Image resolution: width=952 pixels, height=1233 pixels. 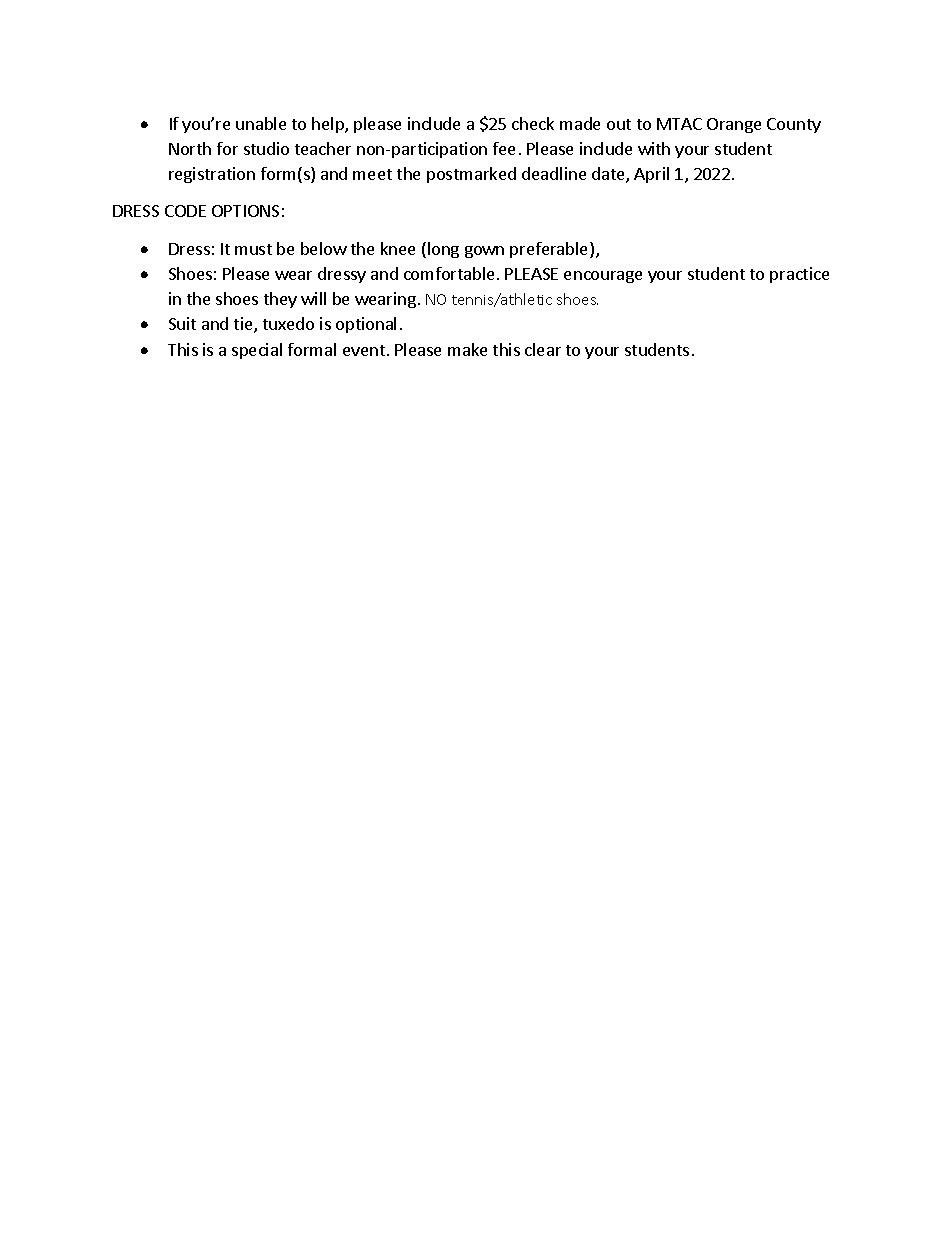 I want to click on must, so click(x=253, y=249).
